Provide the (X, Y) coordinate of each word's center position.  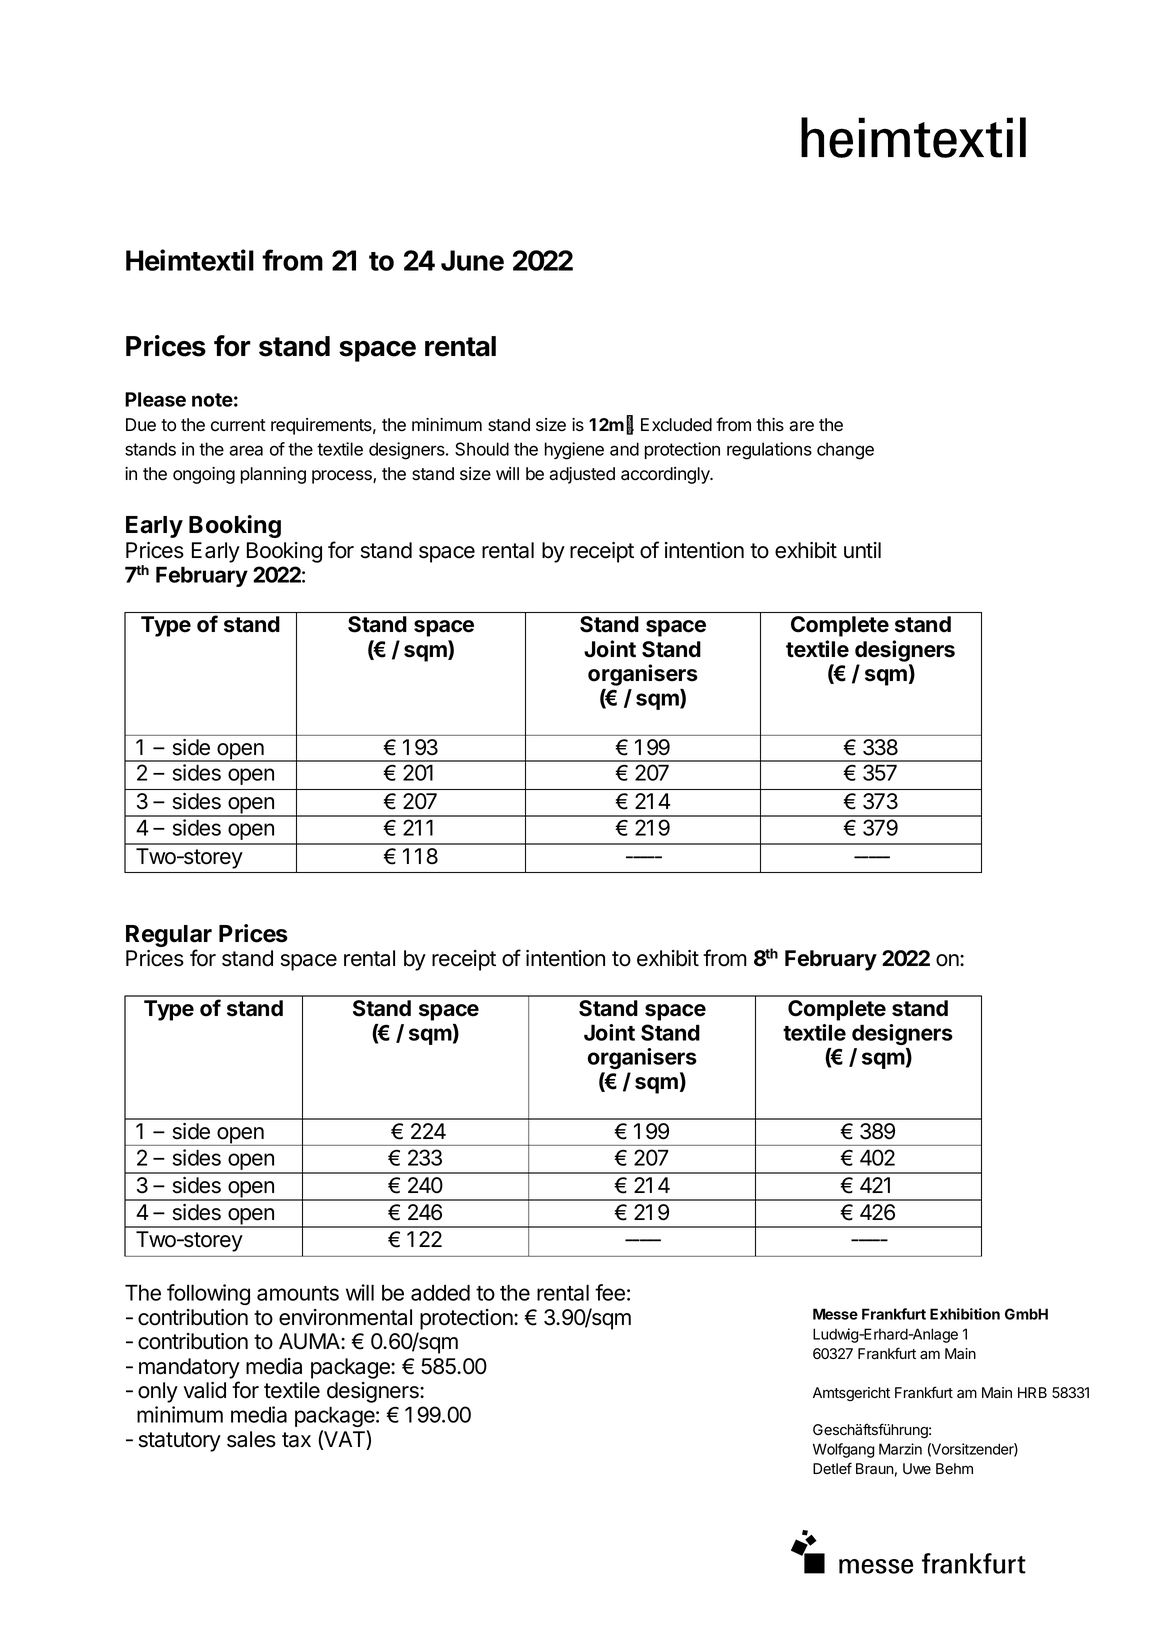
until (862, 550)
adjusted (582, 475)
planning (273, 475)
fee (610, 1292)
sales (251, 1439)
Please (155, 399)
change (845, 451)
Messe (835, 1314)
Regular (169, 937)
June (472, 260)
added (440, 1292)
